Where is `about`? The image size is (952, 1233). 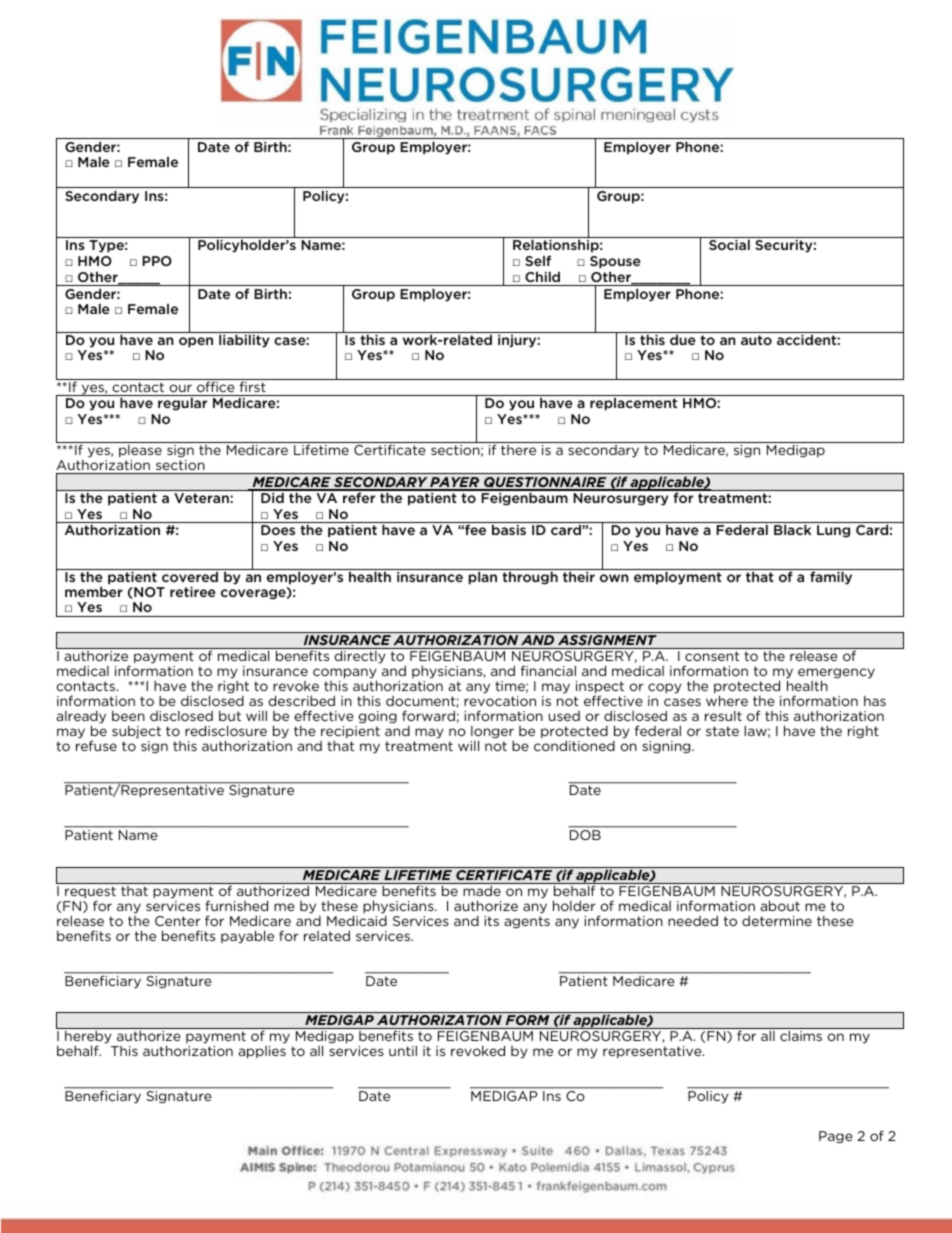
about is located at coordinates (780, 905).
